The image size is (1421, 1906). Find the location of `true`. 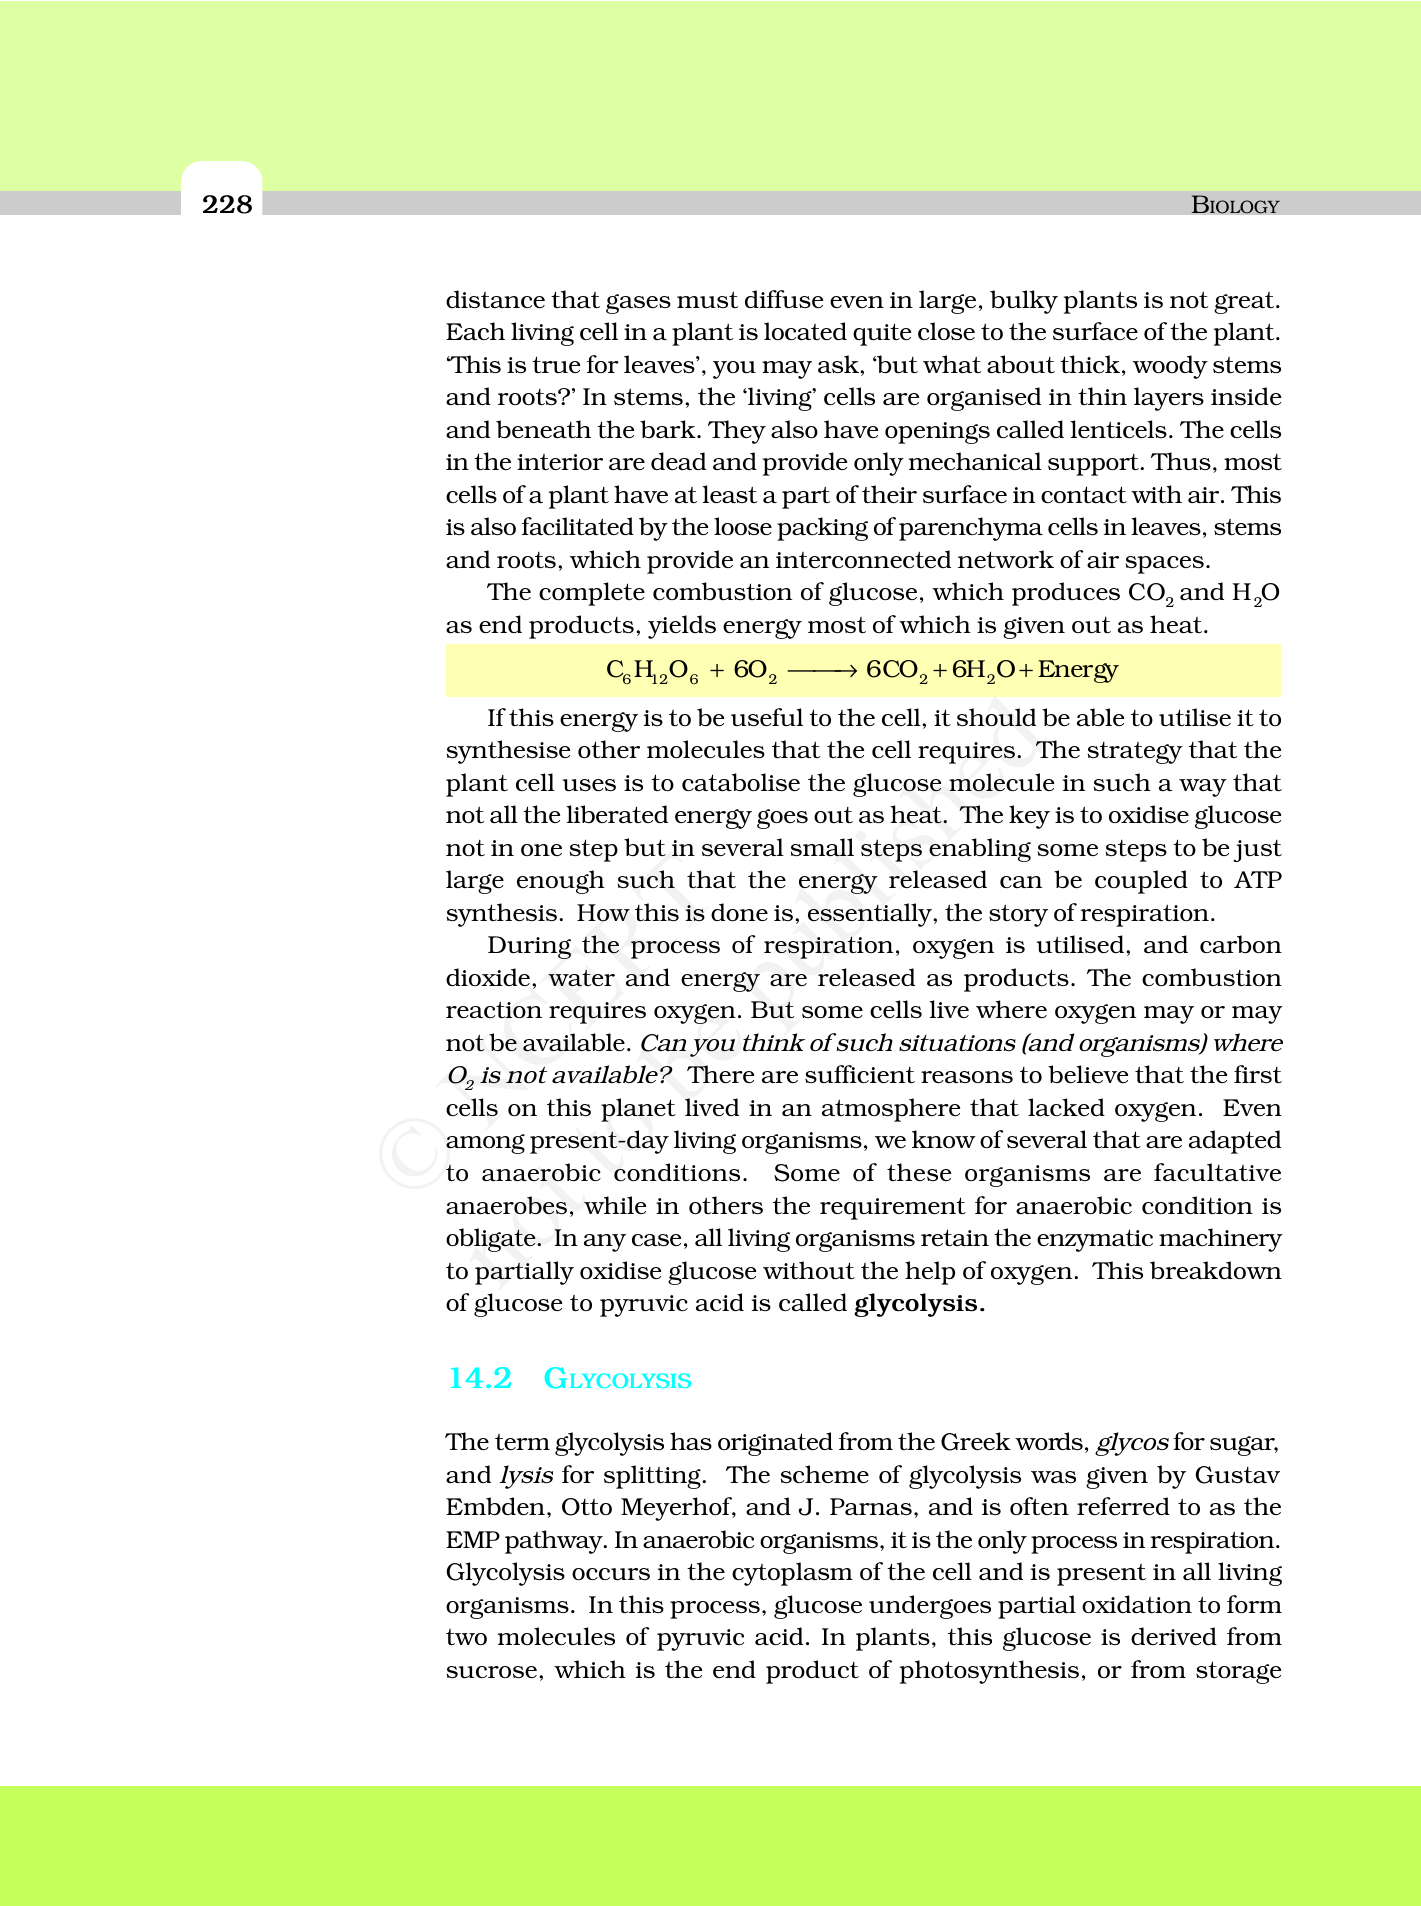

true is located at coordinates (556, 364).
